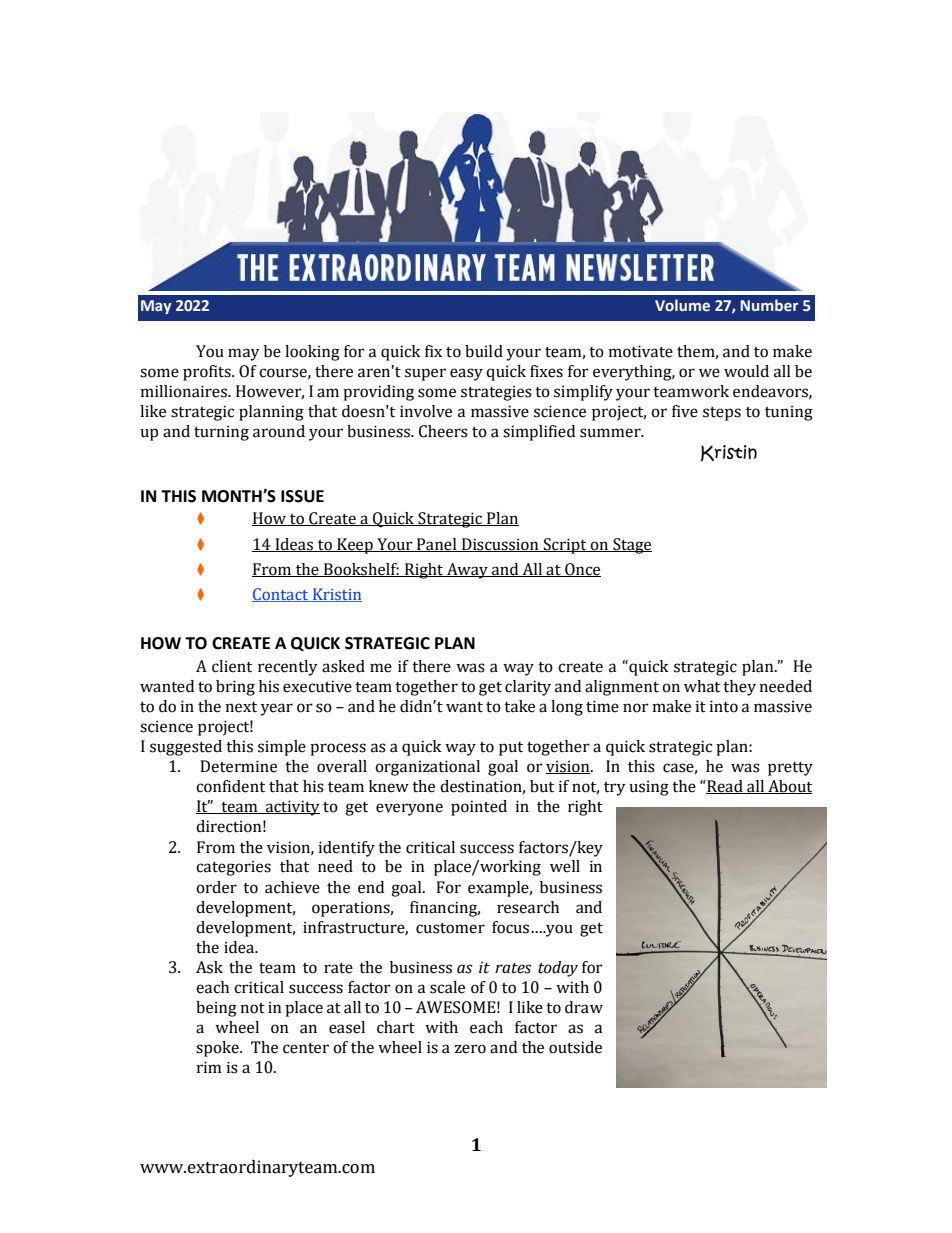 The height and width of the page is (1233, 952). What do you see at coordinates (631, 546) in the page?
I see `Stage` at bounding box center [631, 546].
